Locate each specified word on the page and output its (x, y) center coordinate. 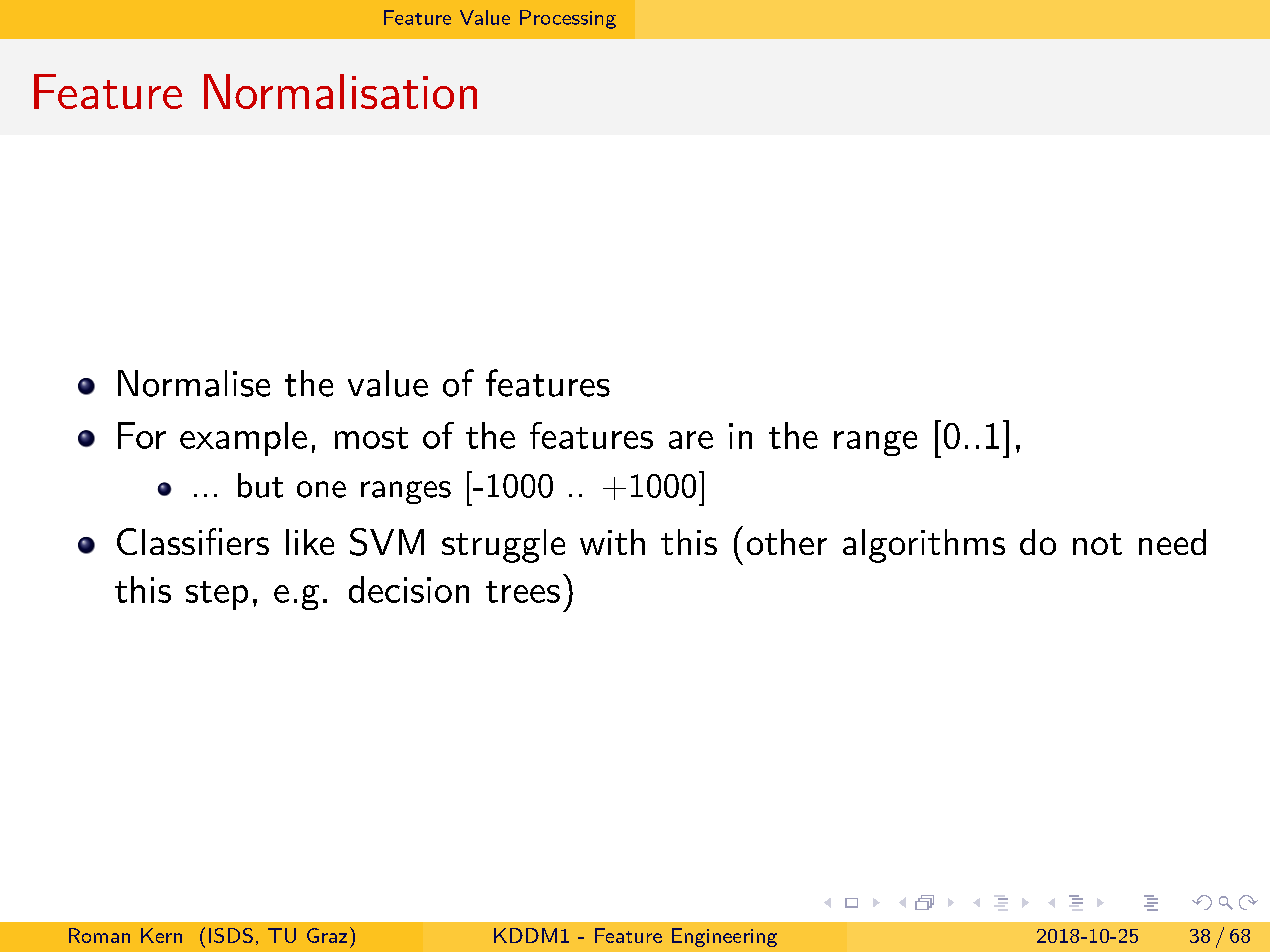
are (691, 440)
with (612, 542)
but (260, 485)
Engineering (724, 937)
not (1097, 544)
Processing (568, 19)
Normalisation (340, 91)
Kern (161, 935)
